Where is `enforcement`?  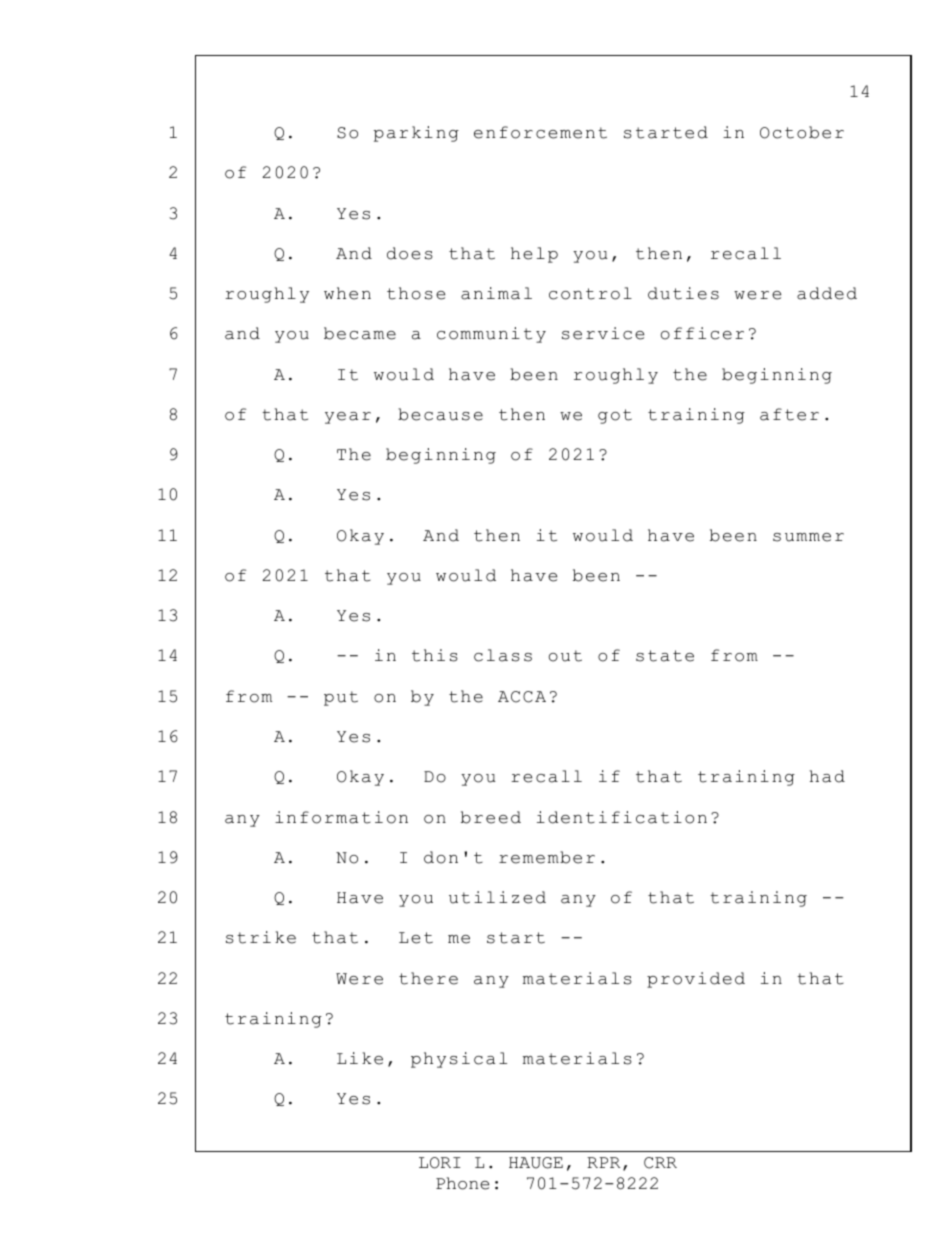
enforcement is located at coordinates (540, 132).
